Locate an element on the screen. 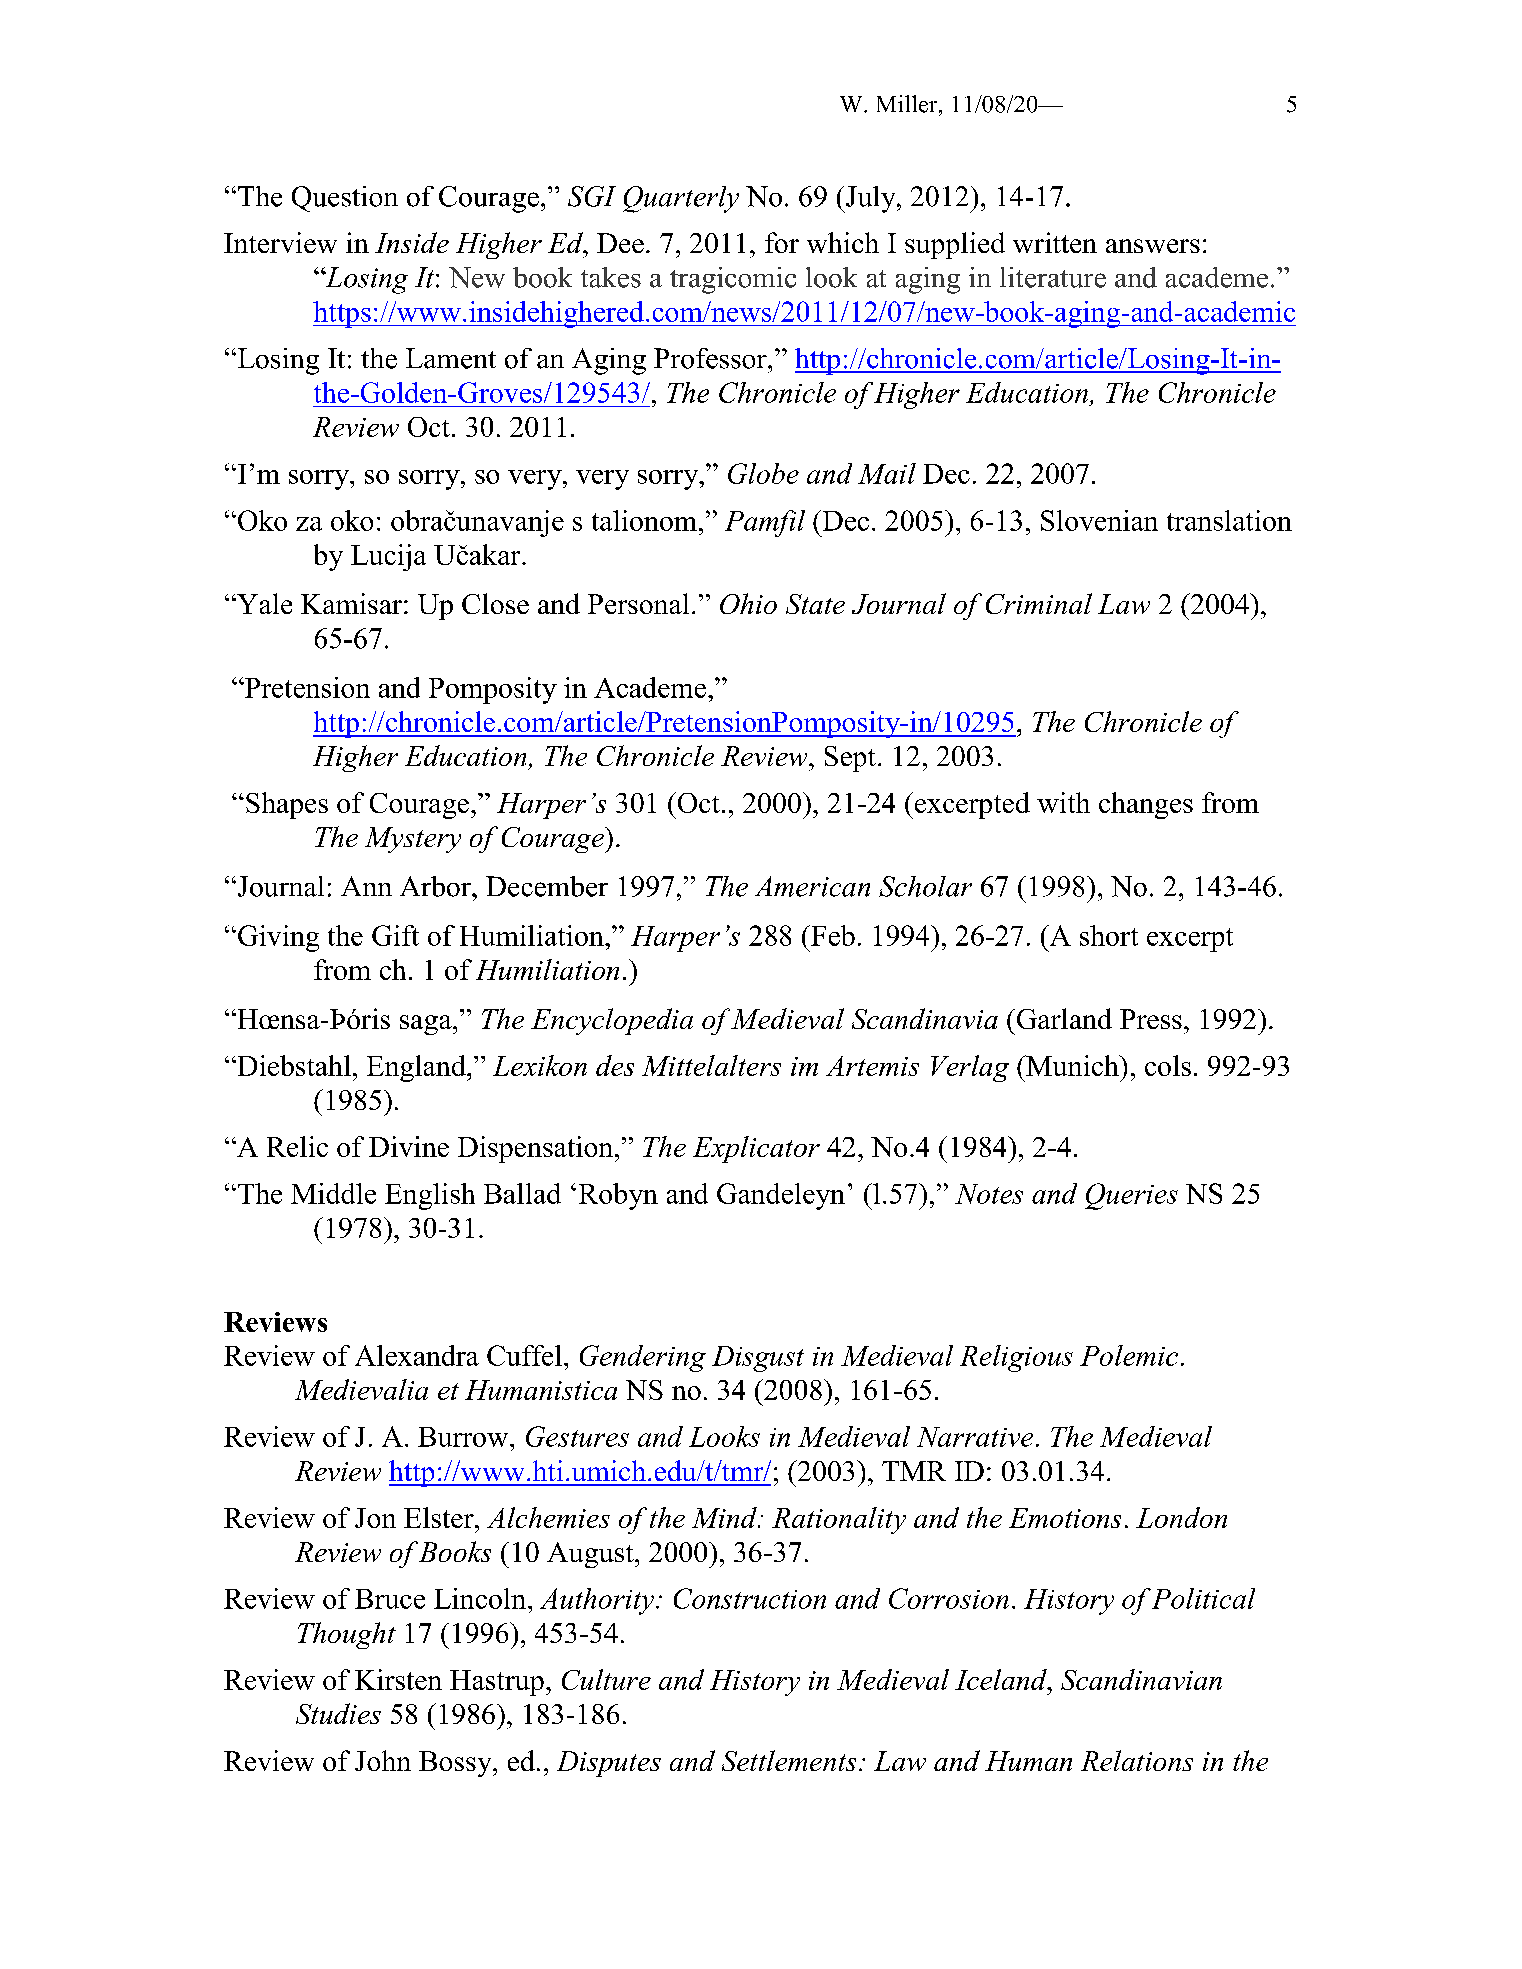 The width and height of the screenshot is (1522, 1969). Robyn is located at coordinates (618, 1196).
